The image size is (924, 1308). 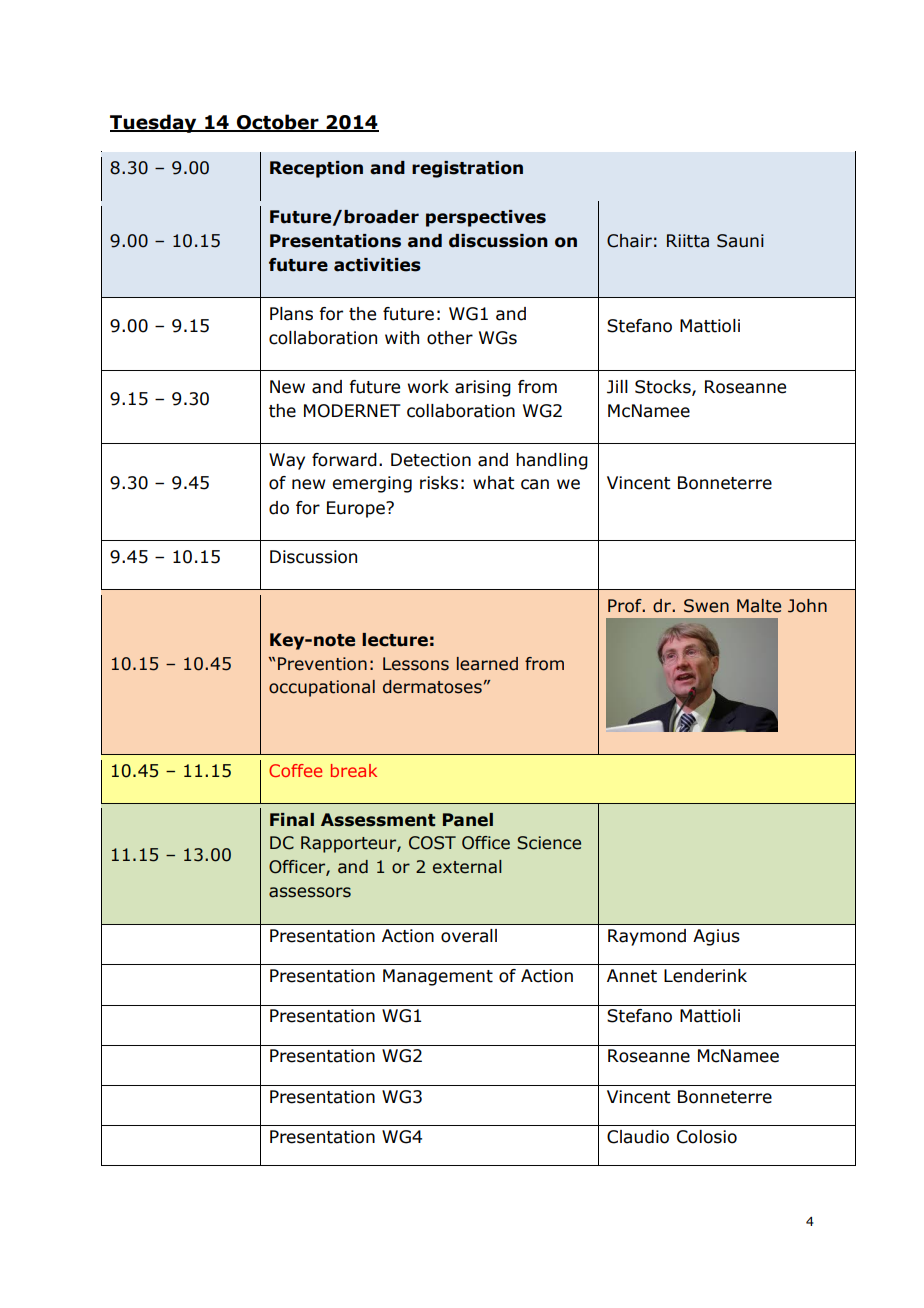 I want to click on Prevention, so click(x=322, y=664).
